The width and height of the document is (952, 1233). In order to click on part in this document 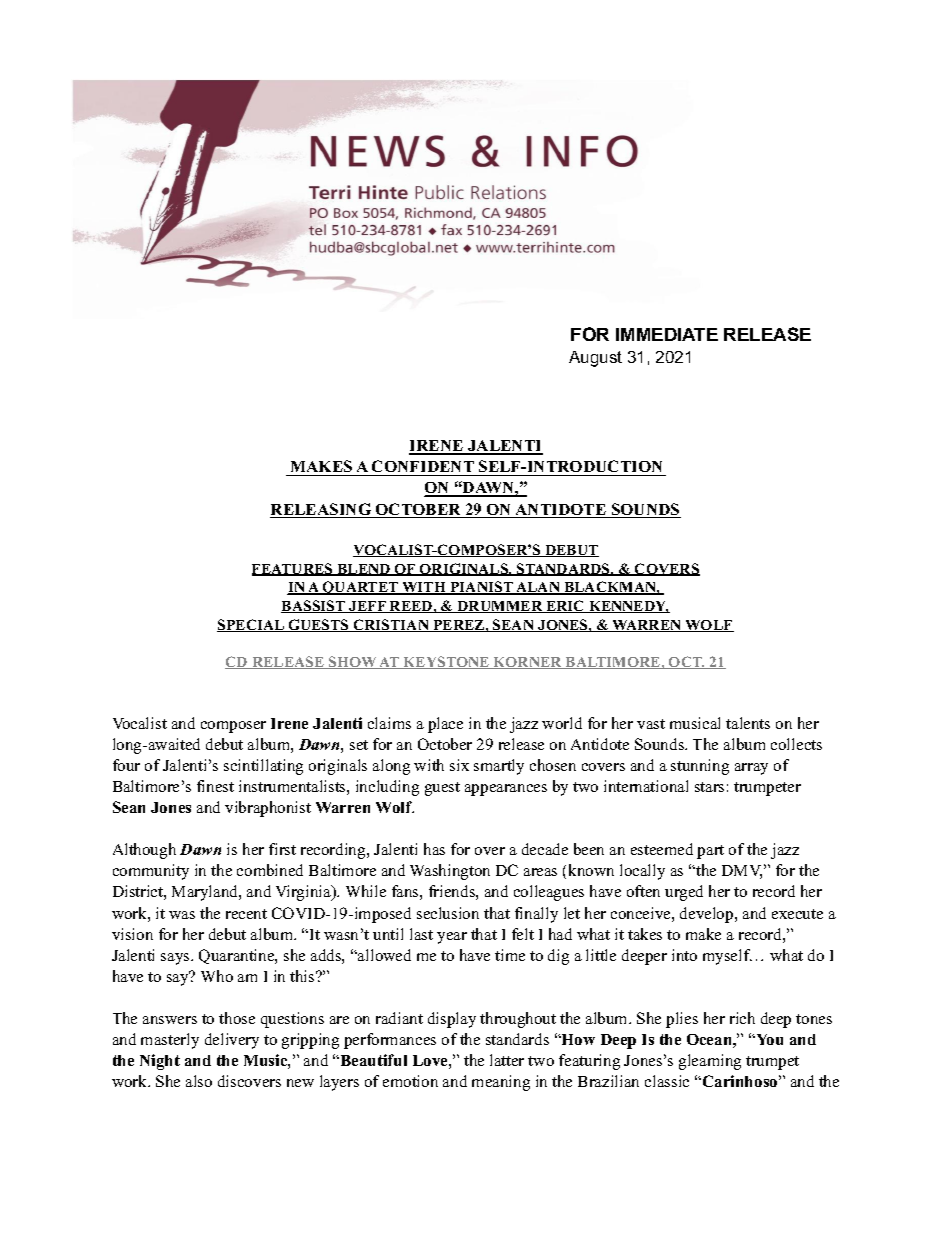, I will do `click(710, 852)`.
